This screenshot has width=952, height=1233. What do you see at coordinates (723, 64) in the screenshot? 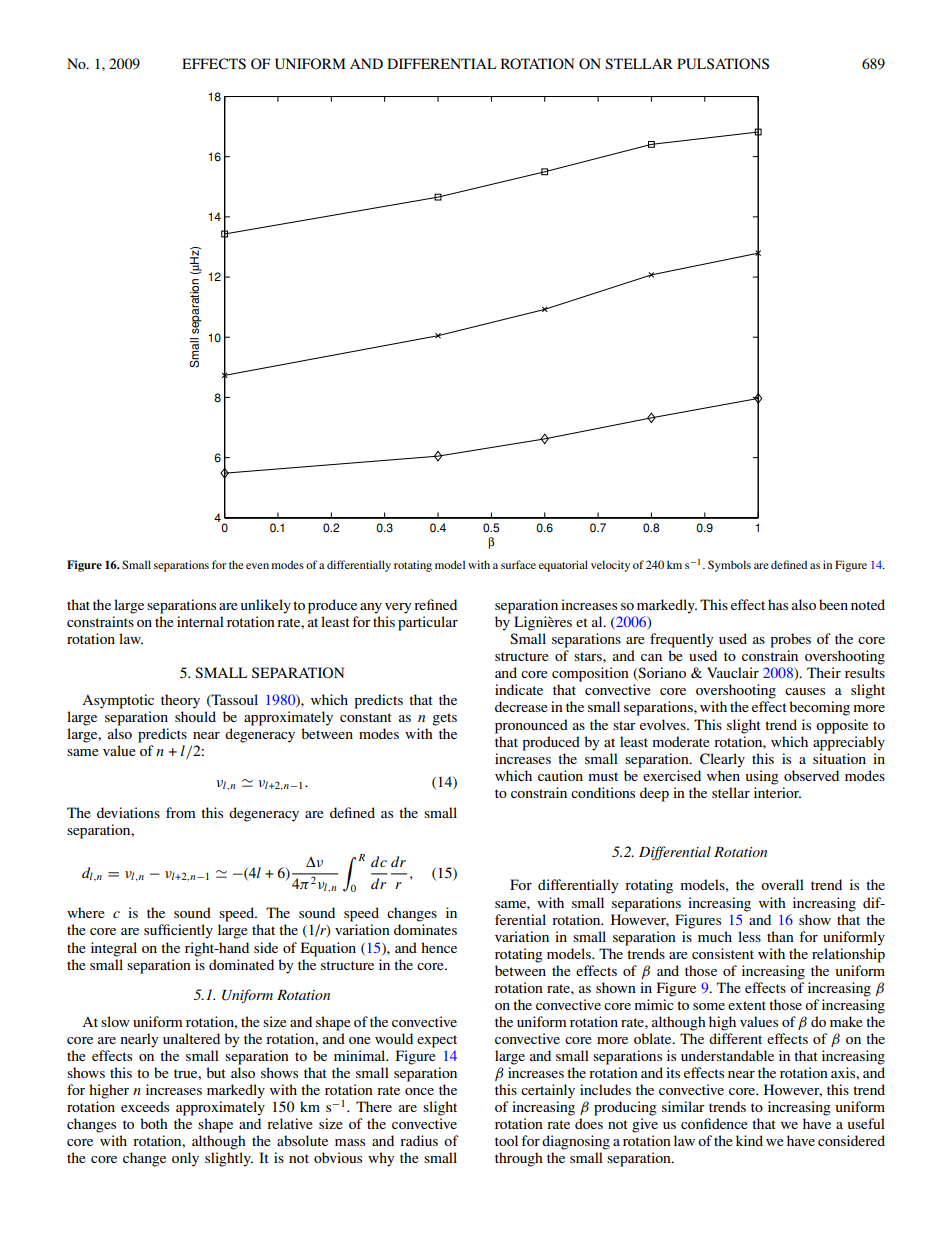
I see `PULSATIONS` at bounding box center [723, 64].
